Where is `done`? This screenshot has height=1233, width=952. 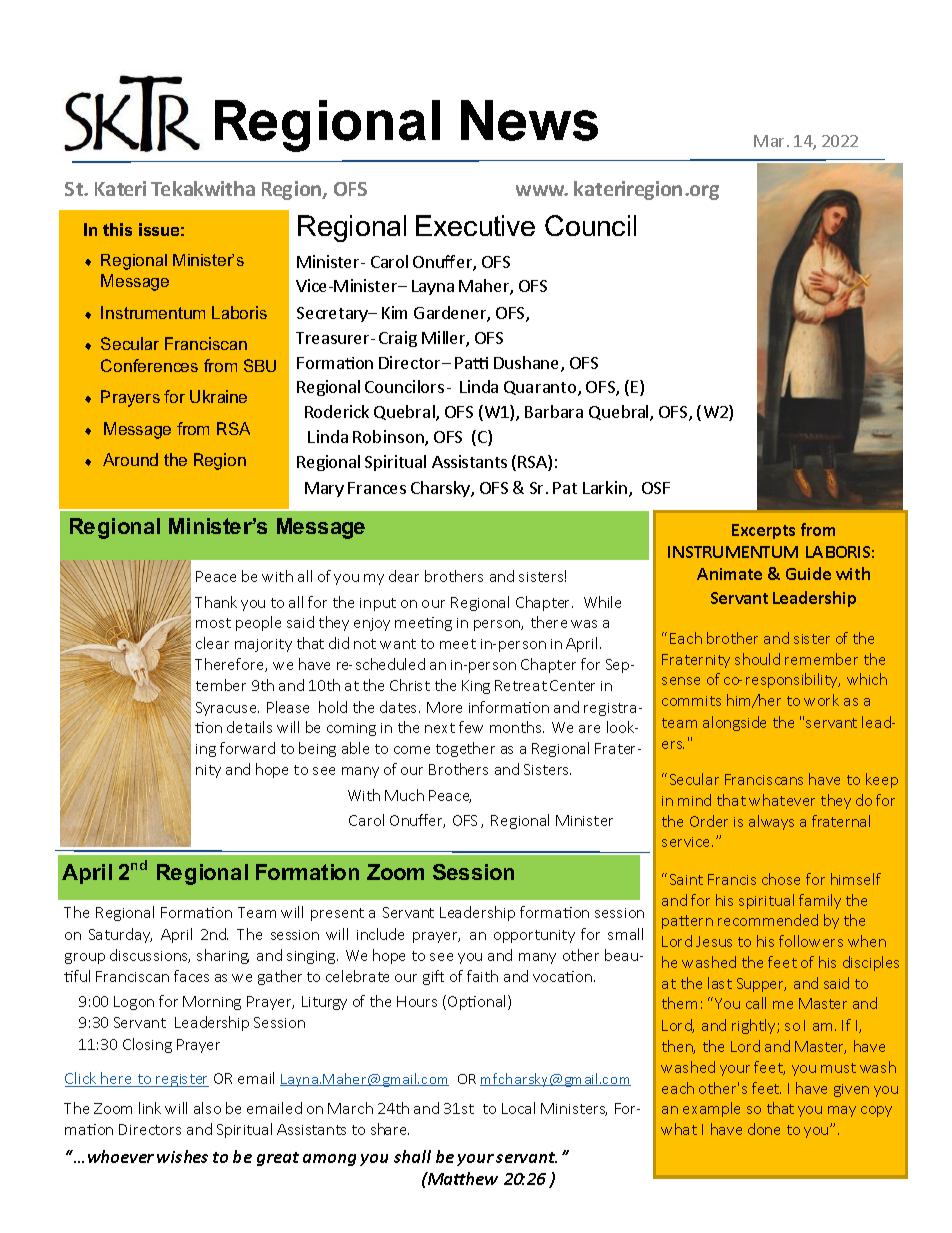 done is located at coordinates (764, 1129).
